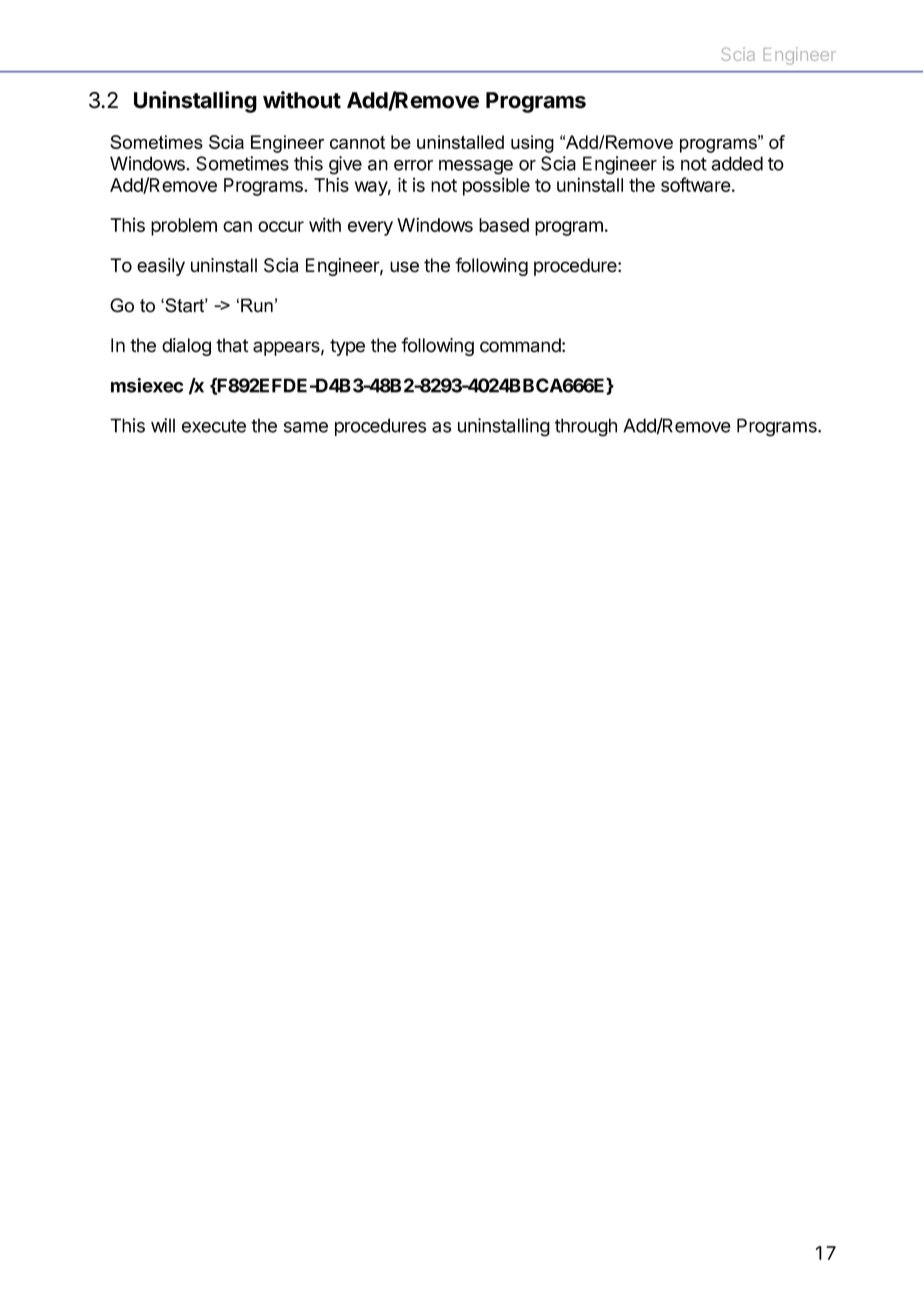 This screenshot has width=924, height=1308. What do you see at coordinates (345, 165) in the screenshot?
I see `give` at bounding box center [345, 165].
